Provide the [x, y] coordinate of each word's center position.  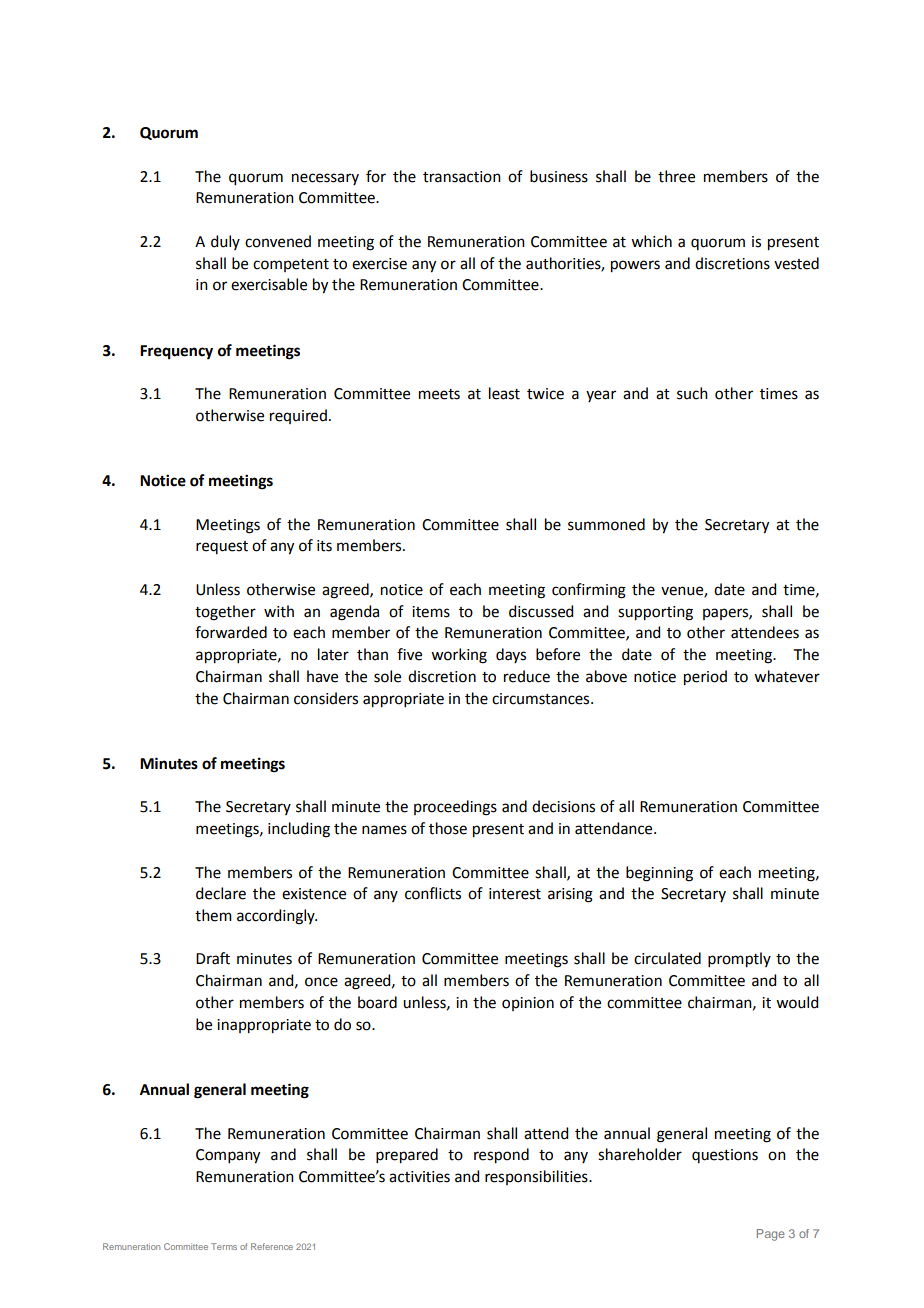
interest [515, 894]
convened [278, 241]
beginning [659, 874]
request [222, 547]
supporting [655, 613]
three [676, 176]
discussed [541, 611]
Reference [272, 1246]
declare [221, 893]
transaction [462, 177]
